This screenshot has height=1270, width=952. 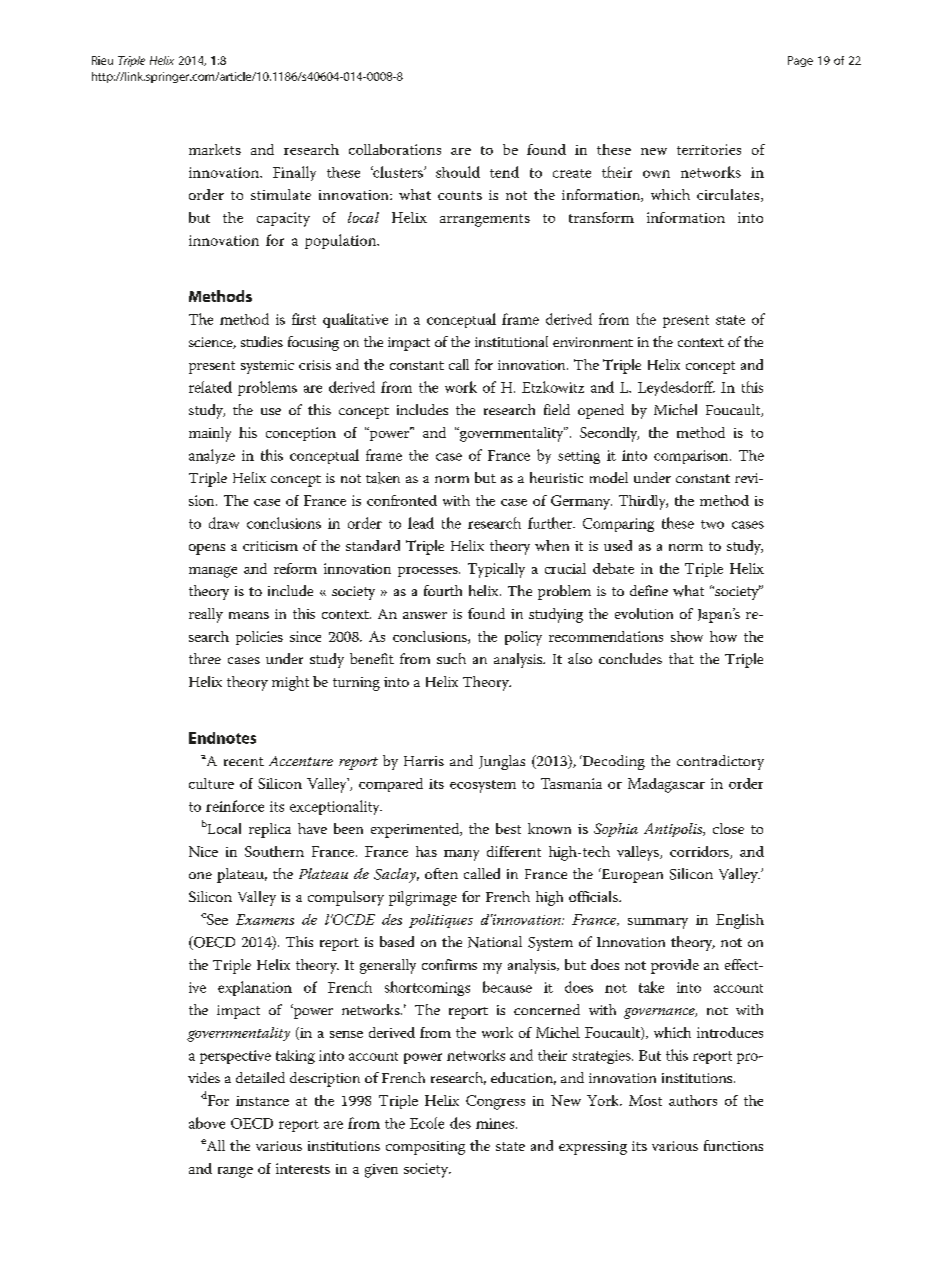 I want to click on institutional, so click(x=511, y=341).
